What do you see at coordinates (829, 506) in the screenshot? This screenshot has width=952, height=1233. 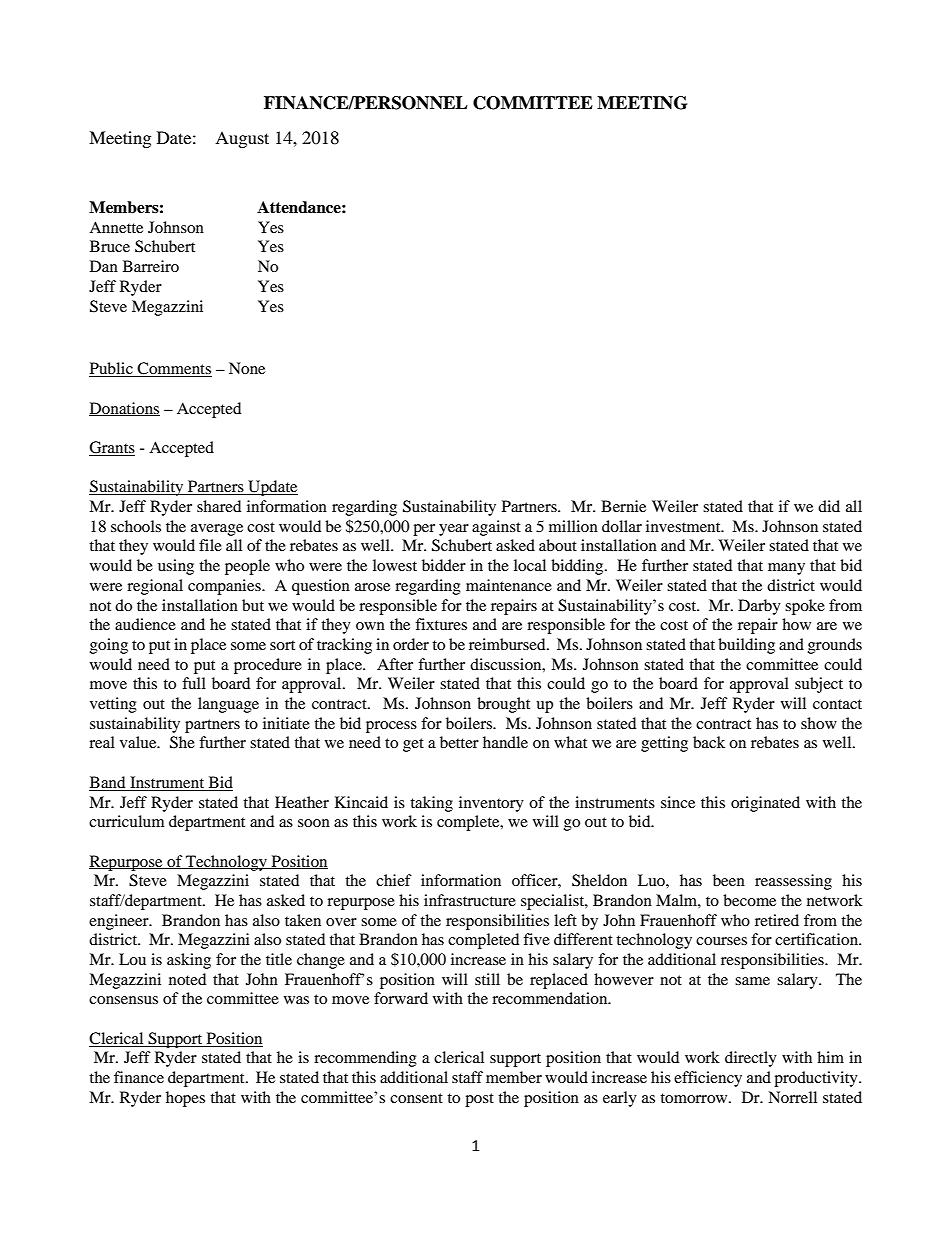 I see `did` at bounding box center [829, 506].
